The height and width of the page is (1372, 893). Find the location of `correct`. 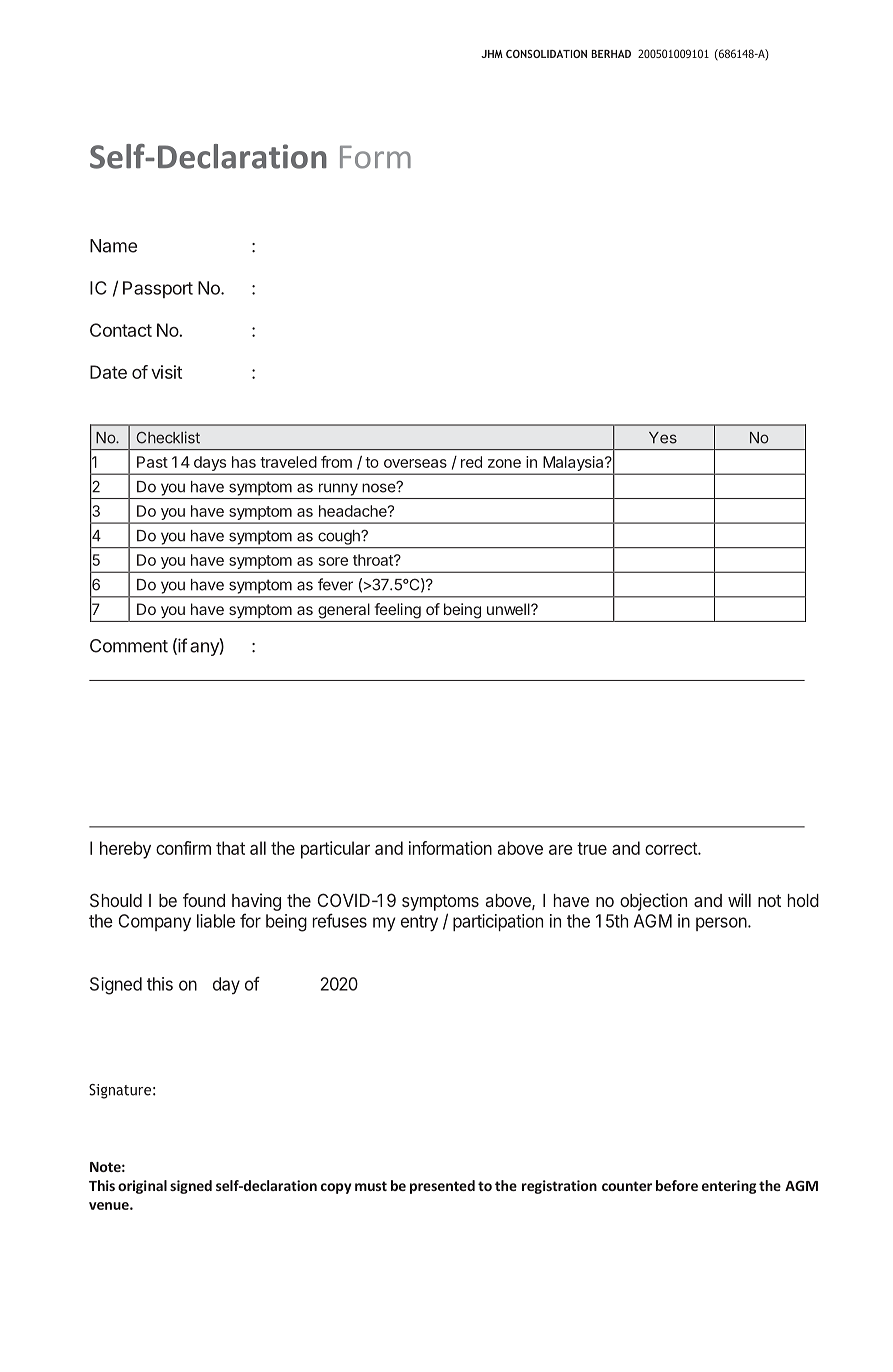

correct is located at coordinates (672, 848).
